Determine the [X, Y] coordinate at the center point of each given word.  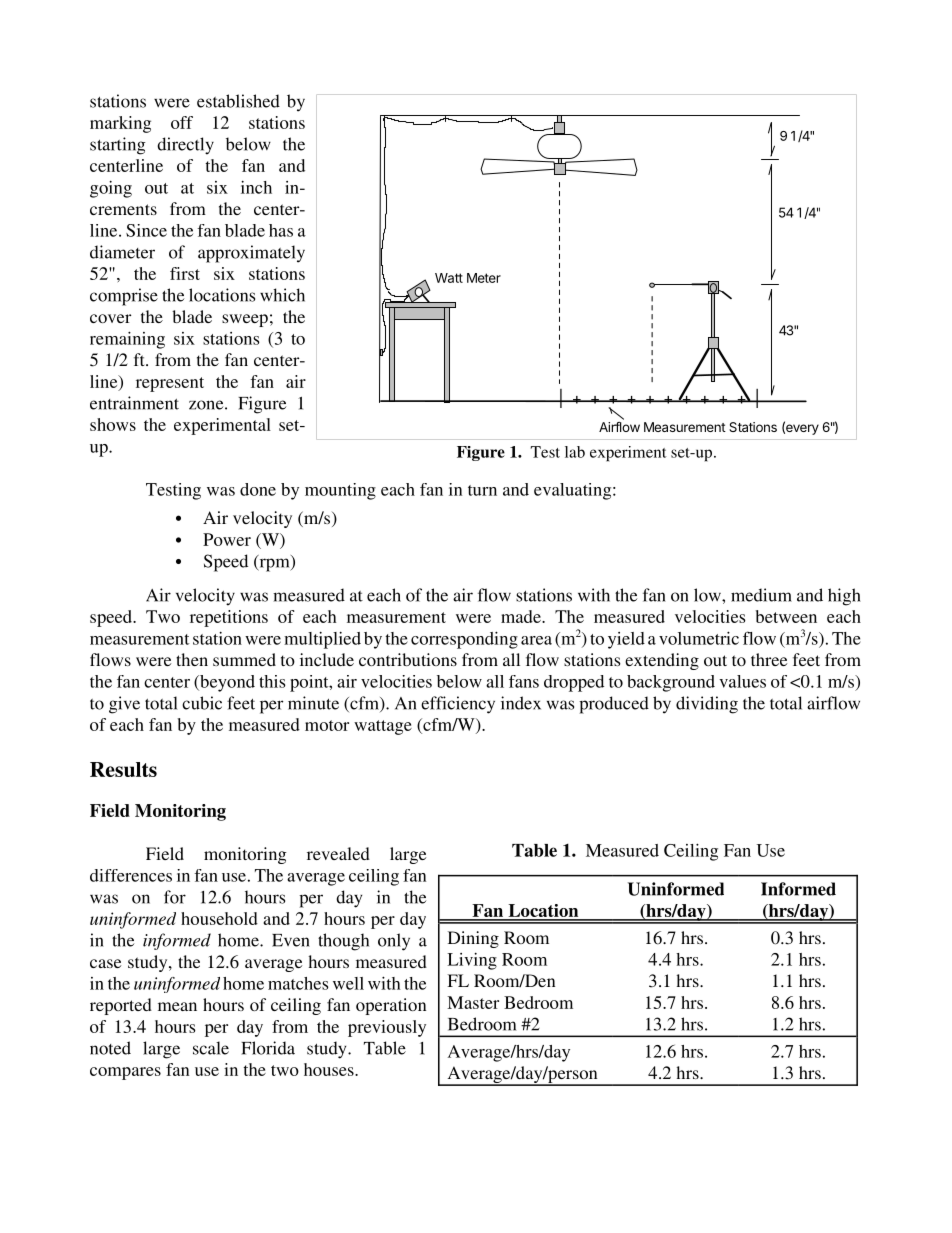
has [281, 230]
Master [473, 1002]
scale [211, 1048]
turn [482, 490]
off [182, 122]
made [522, 616]
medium [761, 595]
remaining [127, 340]
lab [575, 452]
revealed [338, 853]
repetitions [229, 618]
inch [256, 187]
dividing [707, 705]
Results [123, 769]
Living [472, 961]
